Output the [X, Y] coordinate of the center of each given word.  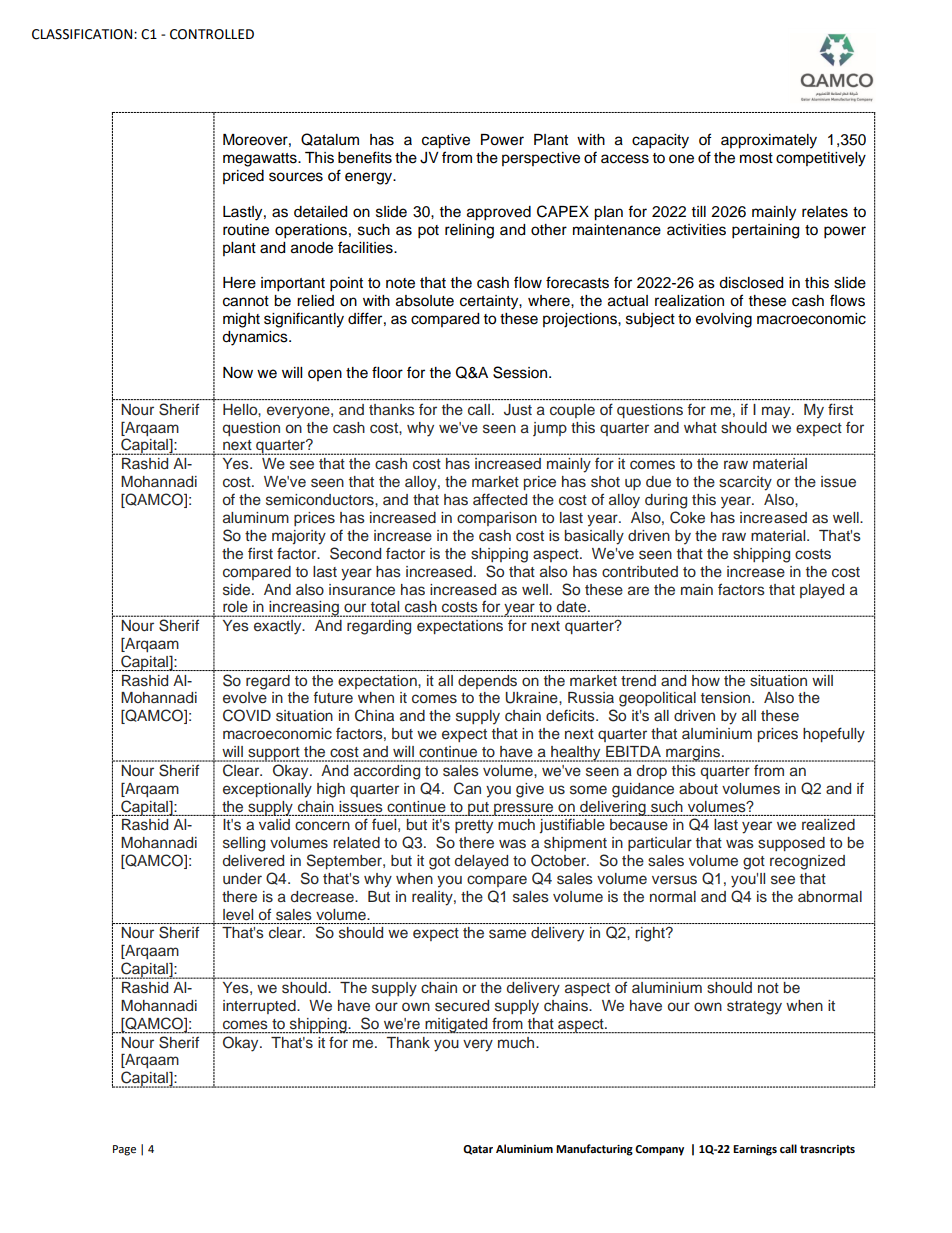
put [478, 809]
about [698, 788]
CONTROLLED [212, 34]
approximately [769, 141]
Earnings [755, 1150]
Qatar [478, 1150]
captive [446, 141]
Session [521, 372]
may [777, 412]
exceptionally [267, 790]
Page [124, 1150]
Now [238, 373]
